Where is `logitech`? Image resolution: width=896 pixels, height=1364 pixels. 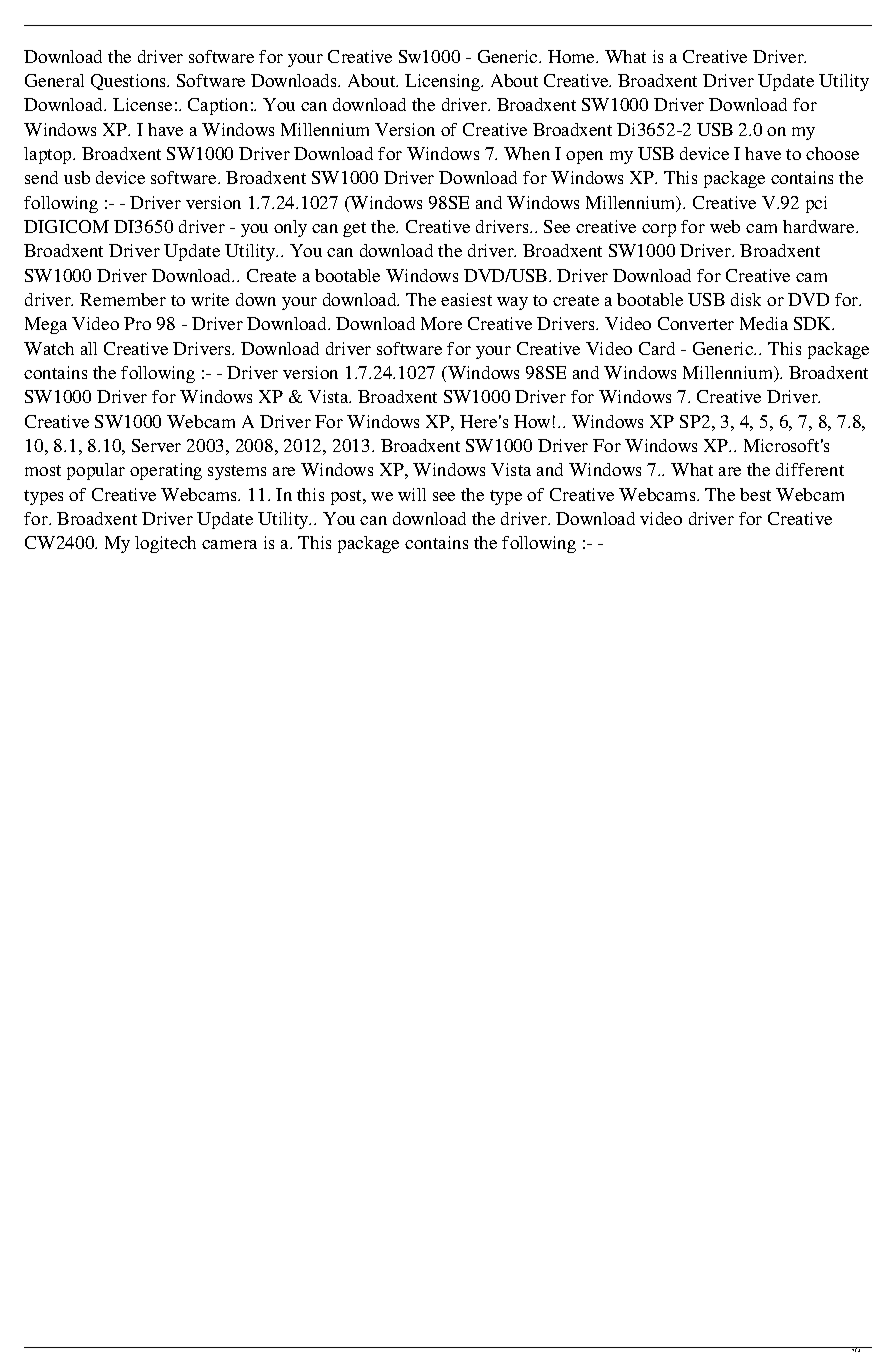
logitech is located at coordinates (165, 544).
